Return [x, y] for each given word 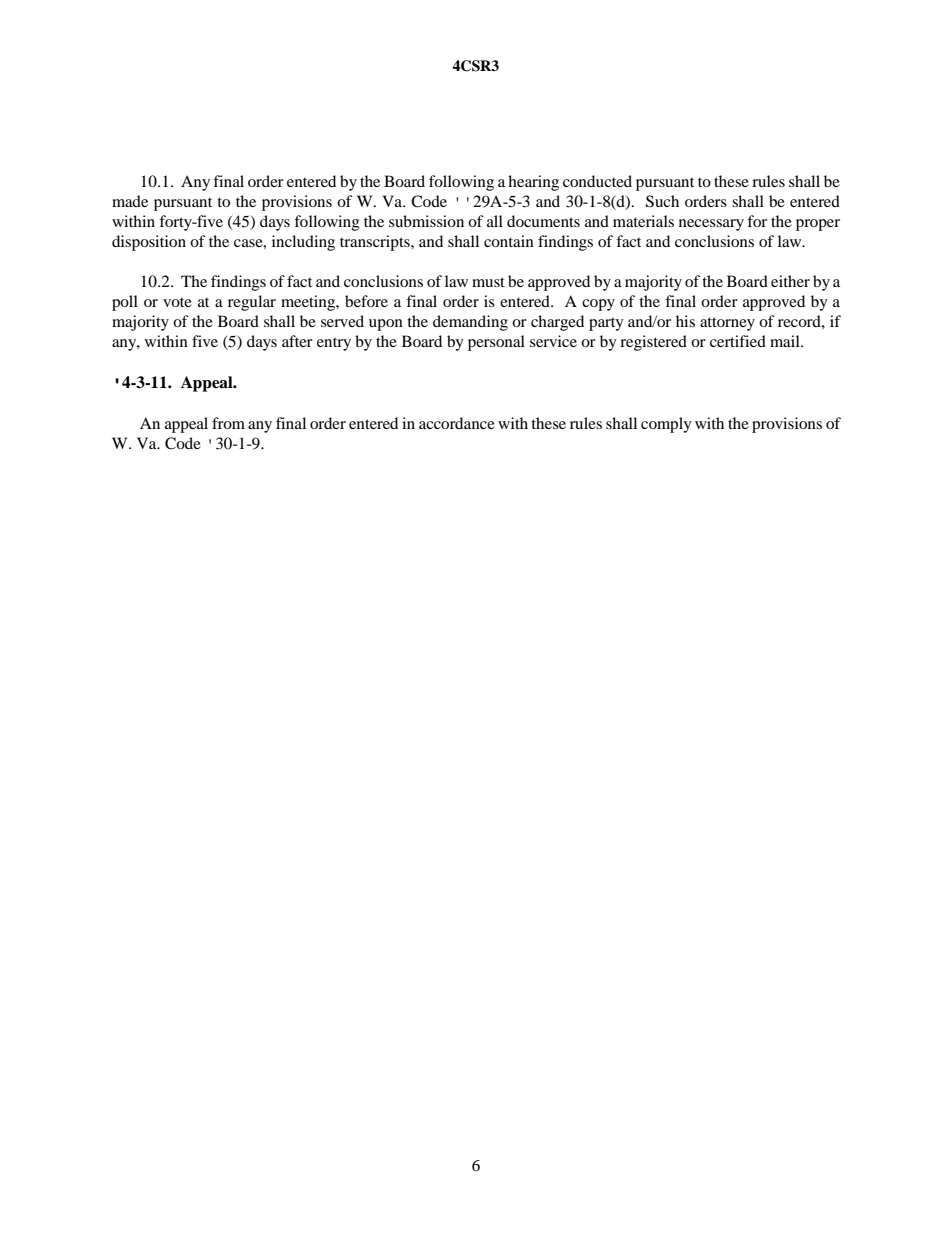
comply [666, 425]
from [228, 423]
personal [496, 343]
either [790, 281]
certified [738, 341]
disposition [149, 243]
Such [662, 201]
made [130, 201]
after [297, 341]
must [488, 282]
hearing [533, 183]
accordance [457, 423]
